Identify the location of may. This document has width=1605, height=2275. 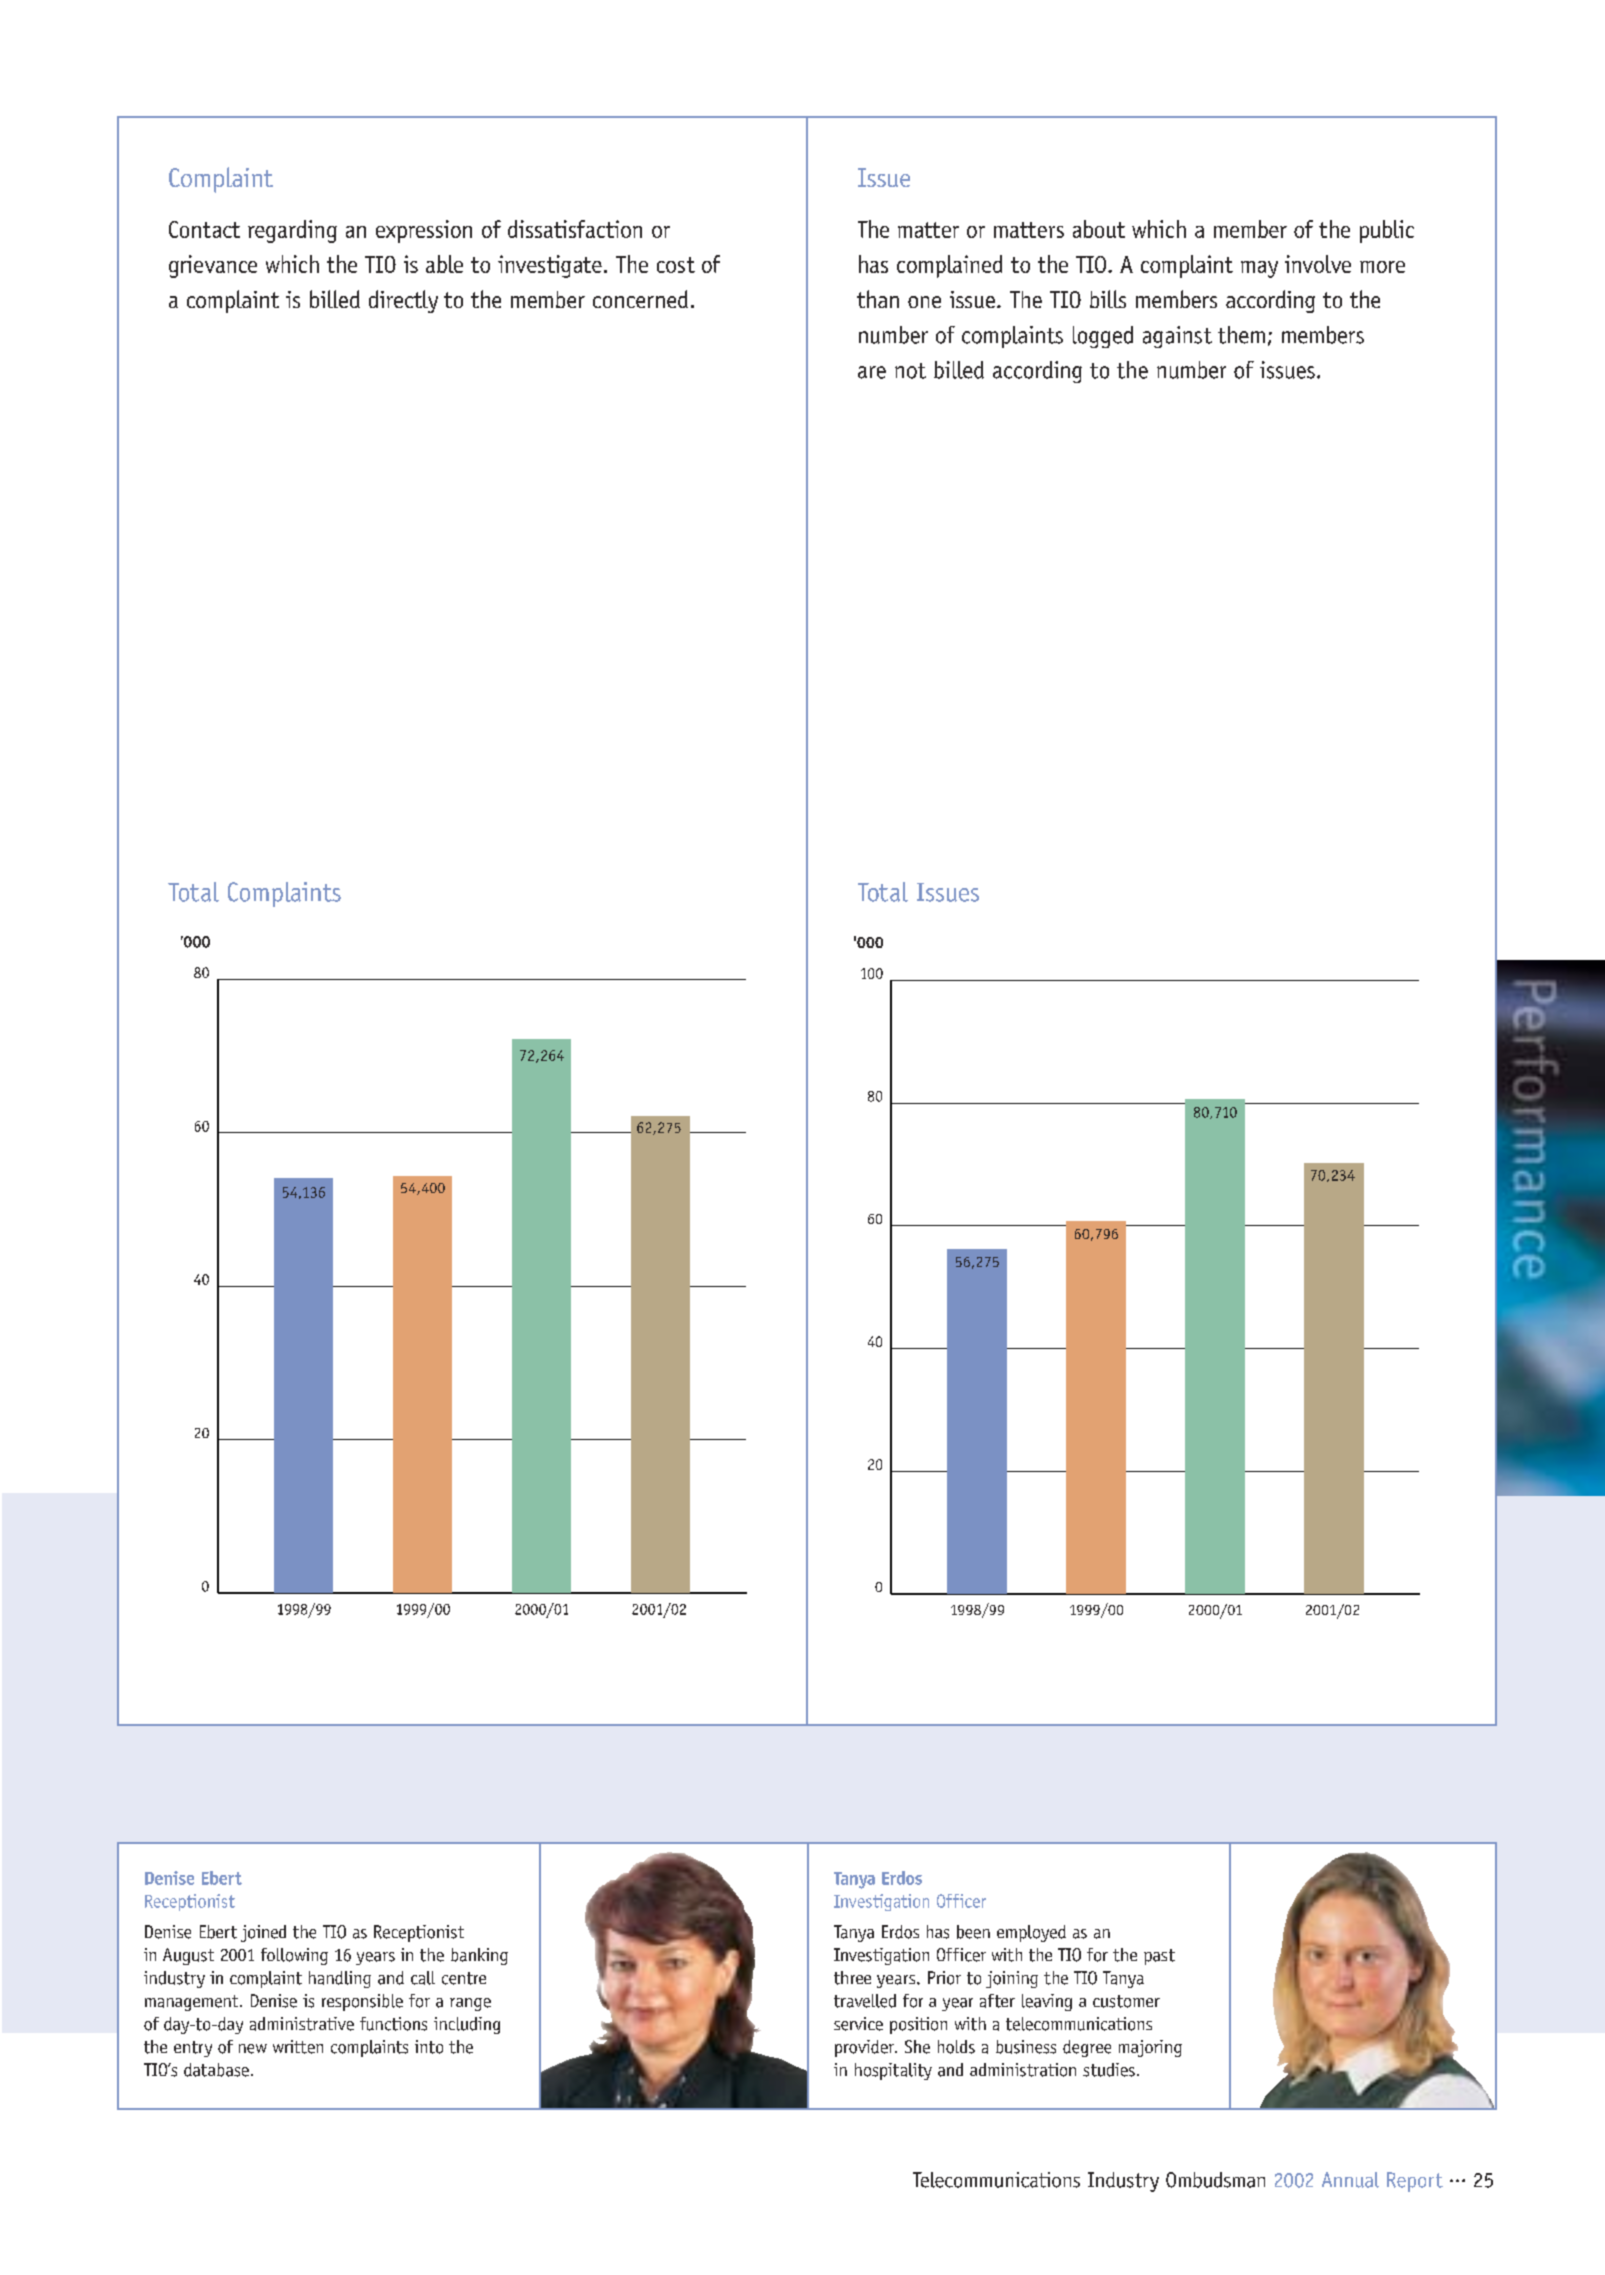
(1259, 269).
